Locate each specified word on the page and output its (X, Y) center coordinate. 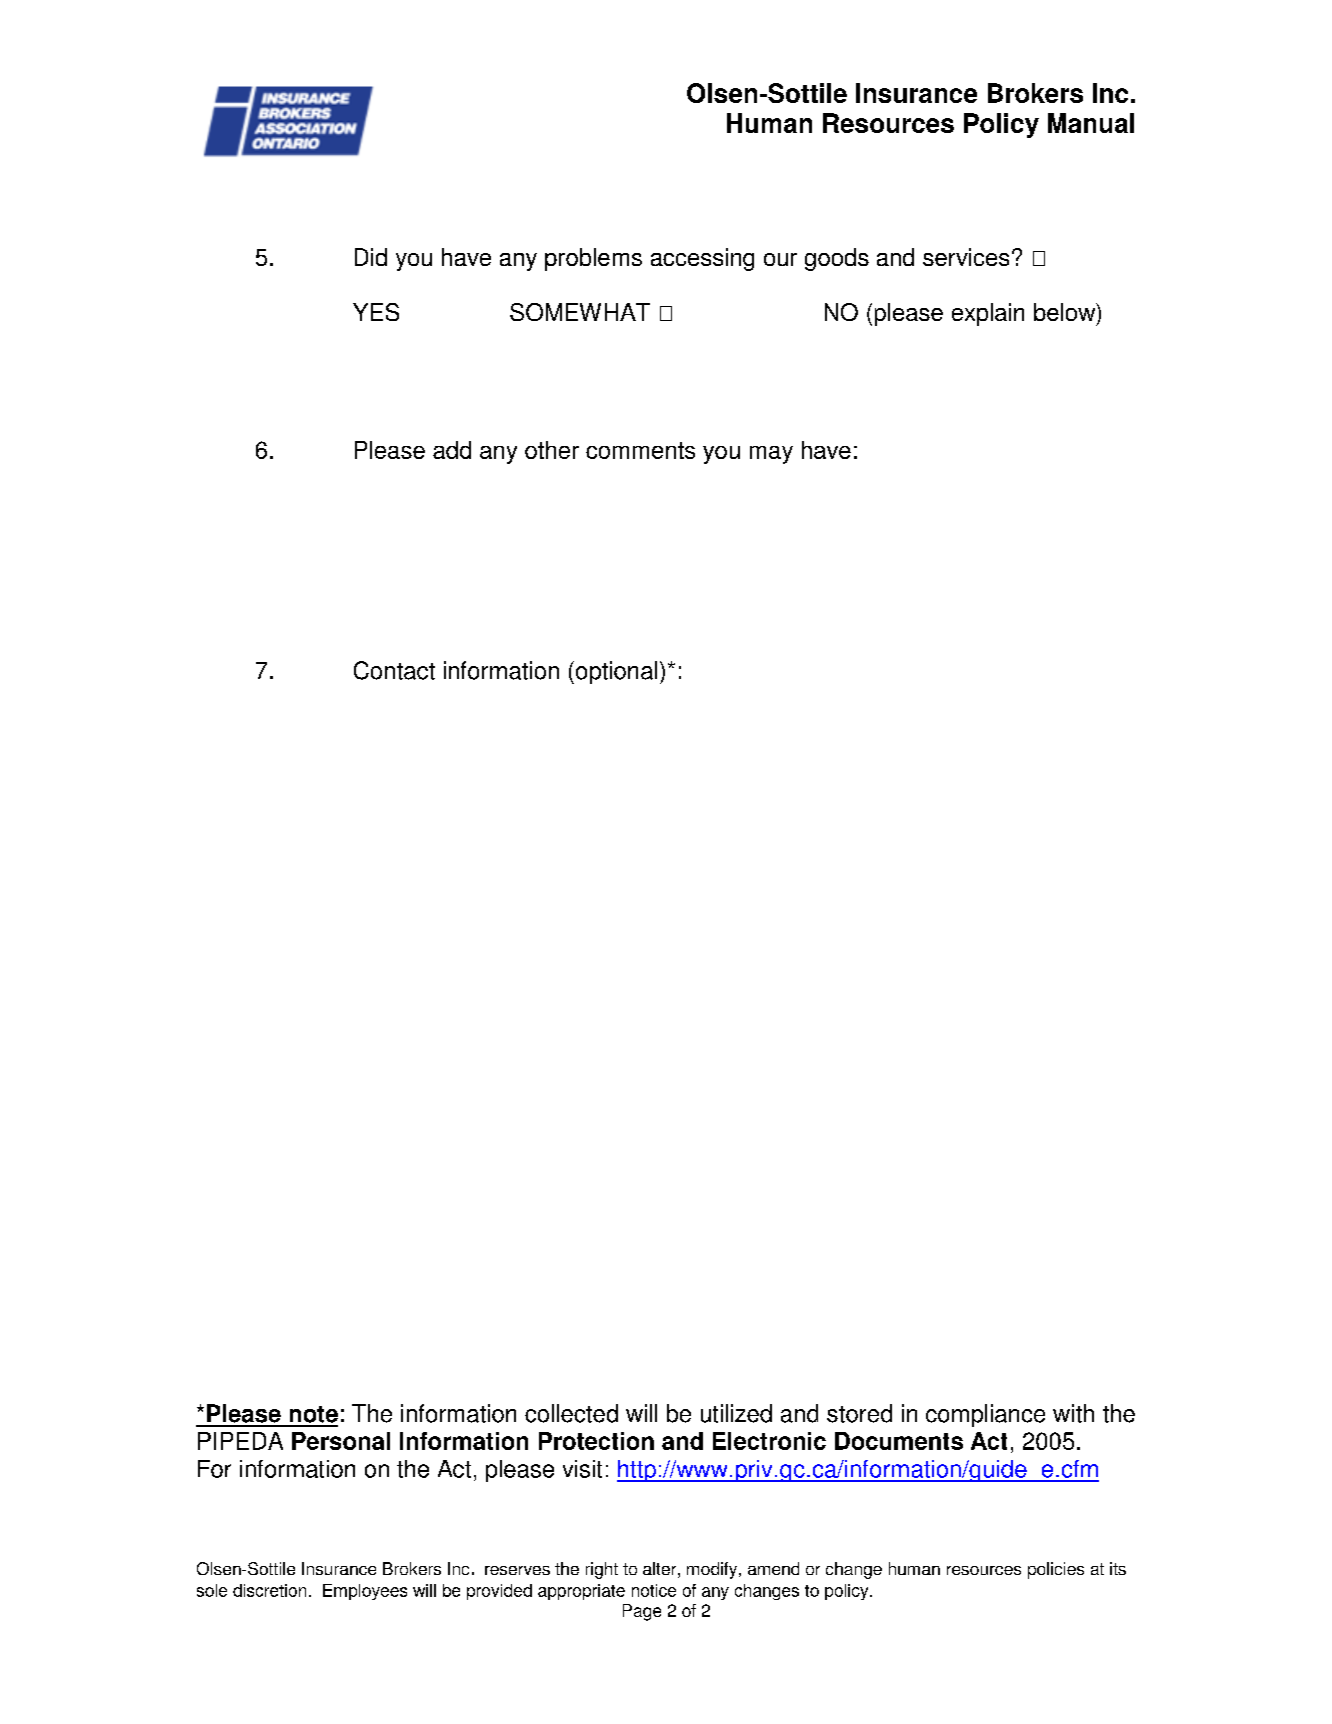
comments (640, 450)
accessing (702, 259)
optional (616, 672)
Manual (1091, 123)
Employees (365, 1592)
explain (988, 314)
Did (371, 257)
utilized (736, 1413)
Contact (394, 670)
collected (571, 1413)
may (771, 455)
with (1073, 1413)
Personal (341, 1441)
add (452, 450)
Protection (596, 1441)
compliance (985, 1415)
